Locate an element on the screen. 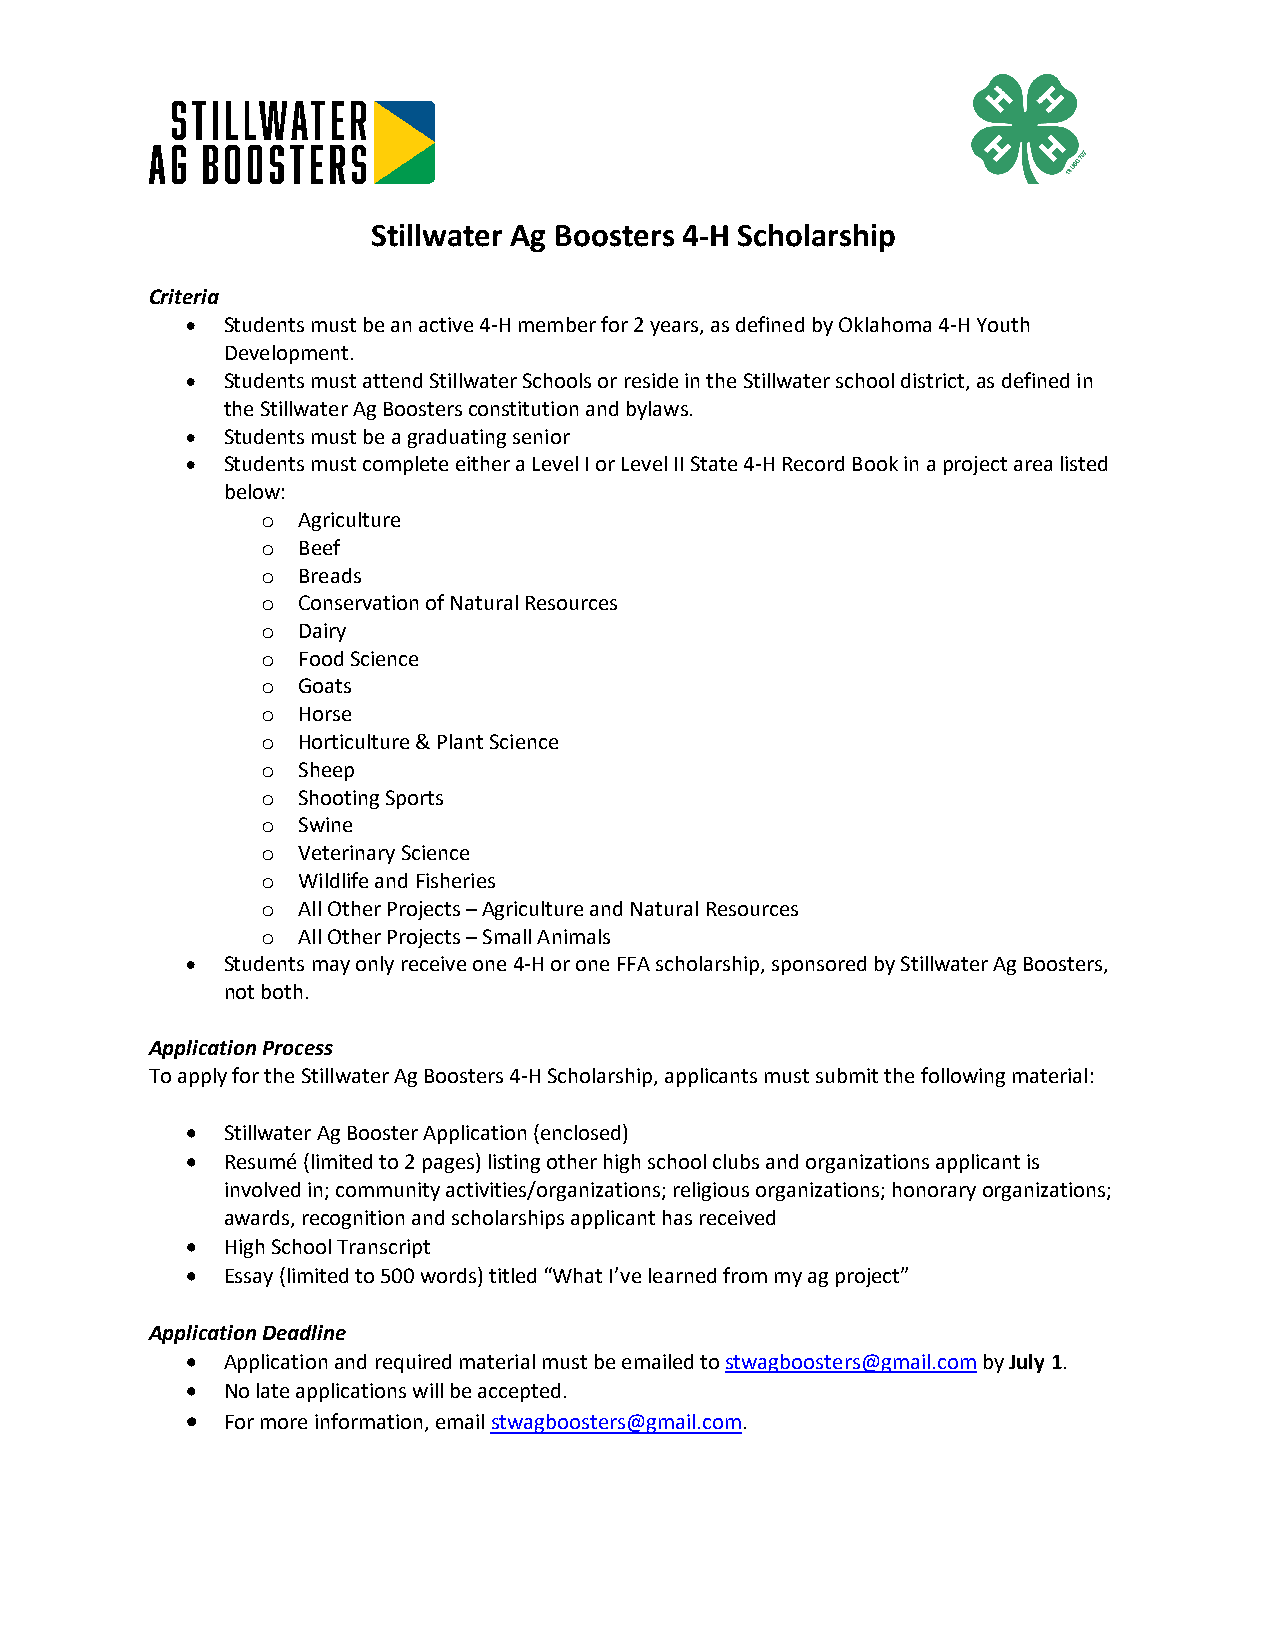 This screenshot has height=1639, width=1267. late is located at coordinates (273, 1390).
